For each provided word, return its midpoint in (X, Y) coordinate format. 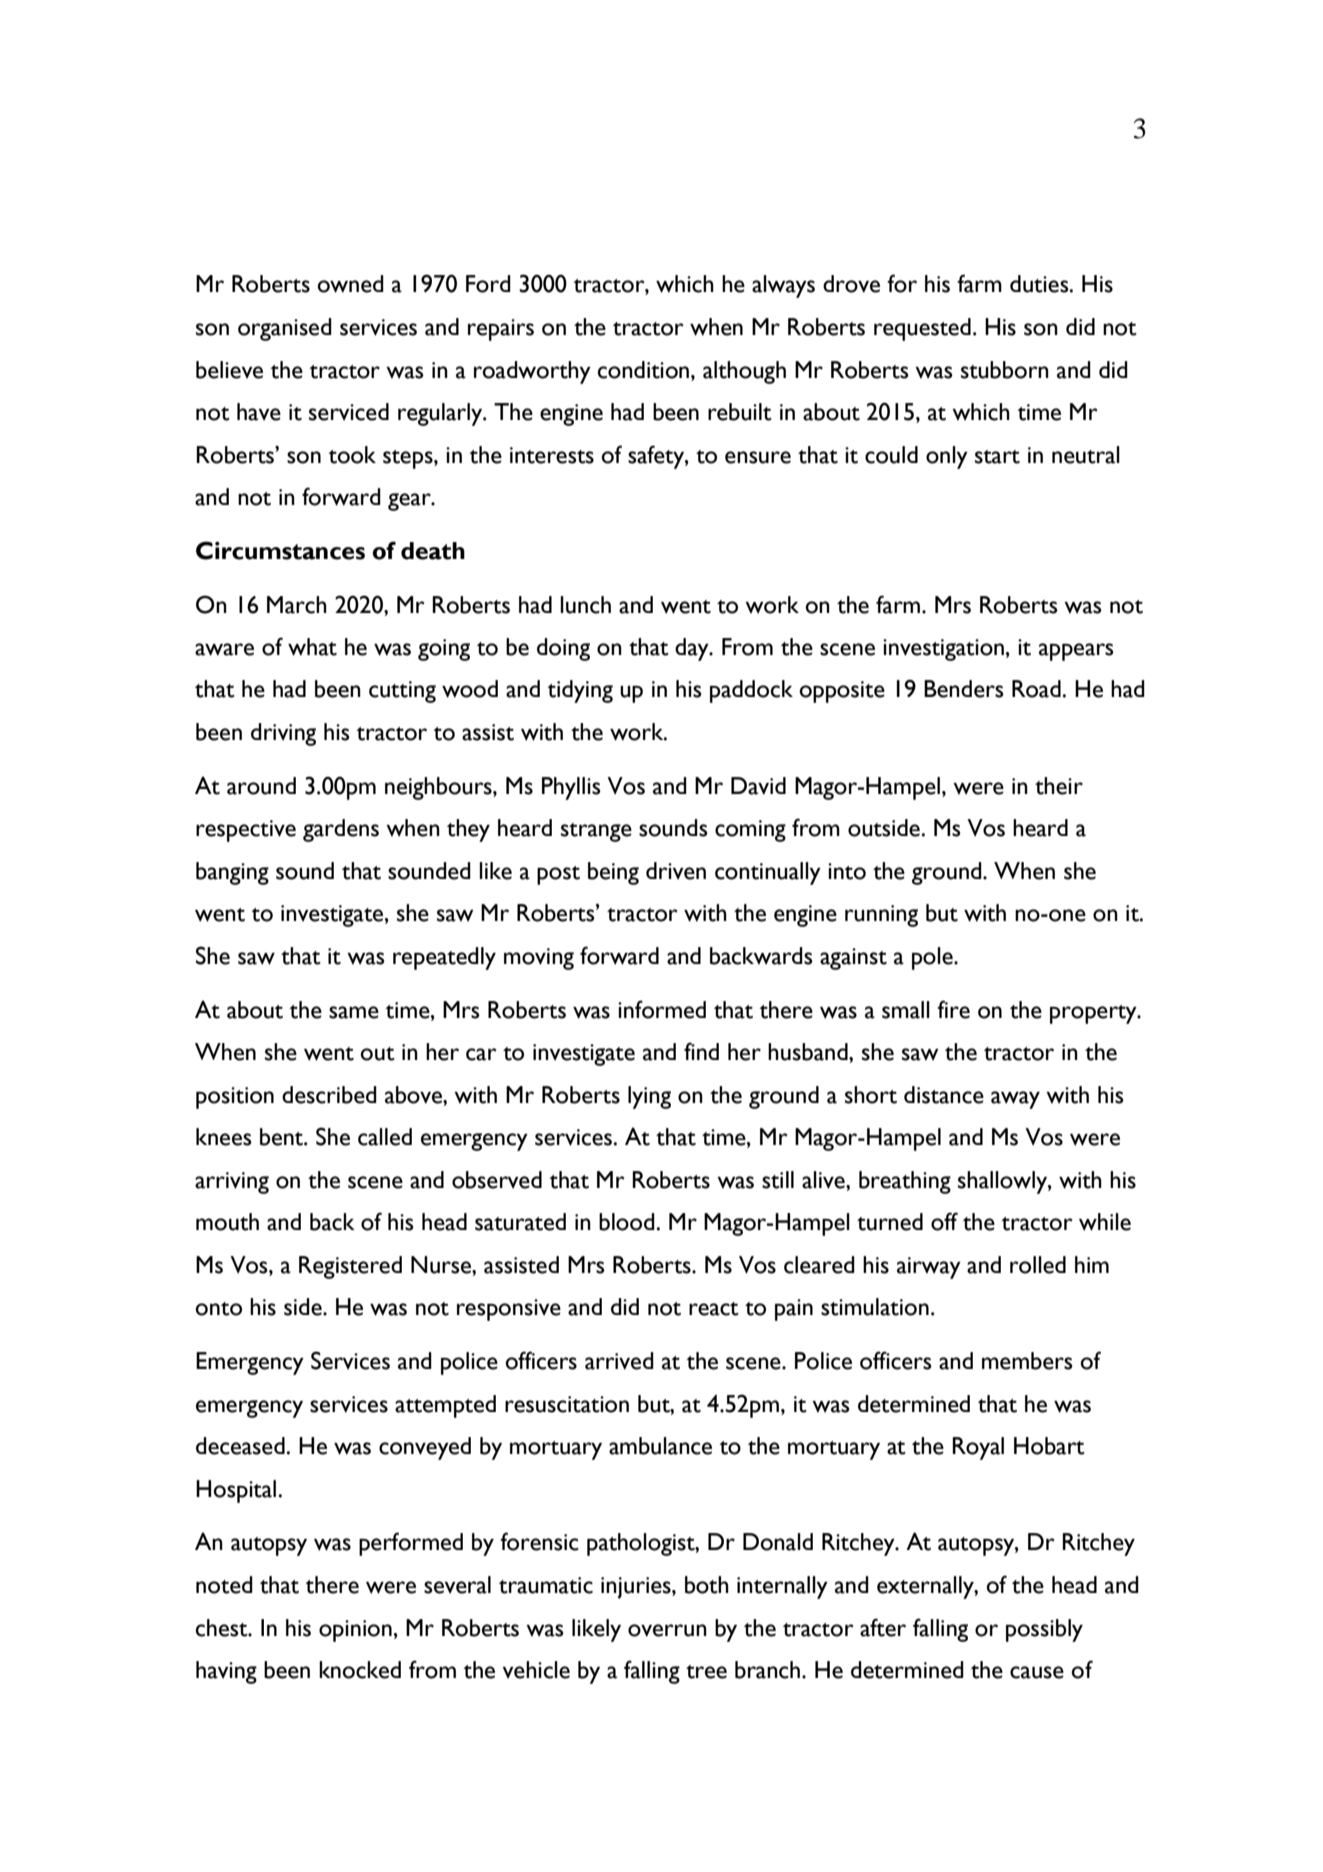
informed (662, 1009)
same (354, 1012)
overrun (667, 1630)
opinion (355, 1631)
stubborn (1005, 370)
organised (285, 329)
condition (645, 370)
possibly (1044, 1630)
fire (953, 1009)
